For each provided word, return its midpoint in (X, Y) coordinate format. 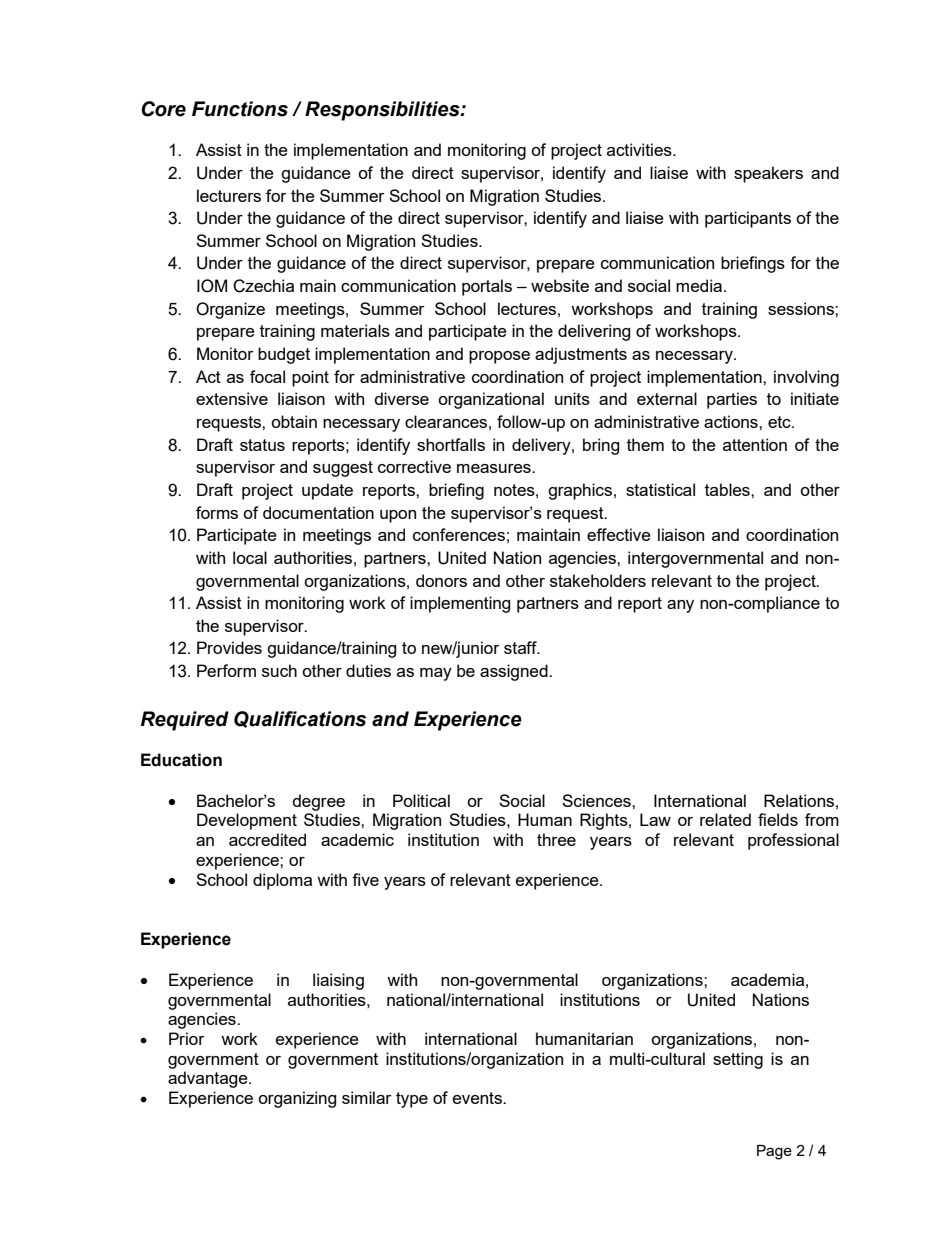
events (479, 1098)
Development (247, 821)
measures (495, 468)
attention (755, 444)
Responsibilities (383, 111)
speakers (768, 174)
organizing (297, 1099)
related (725, 819)
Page (774, 1152)
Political (421, 800)
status (262, 445)
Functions (240, 109)
